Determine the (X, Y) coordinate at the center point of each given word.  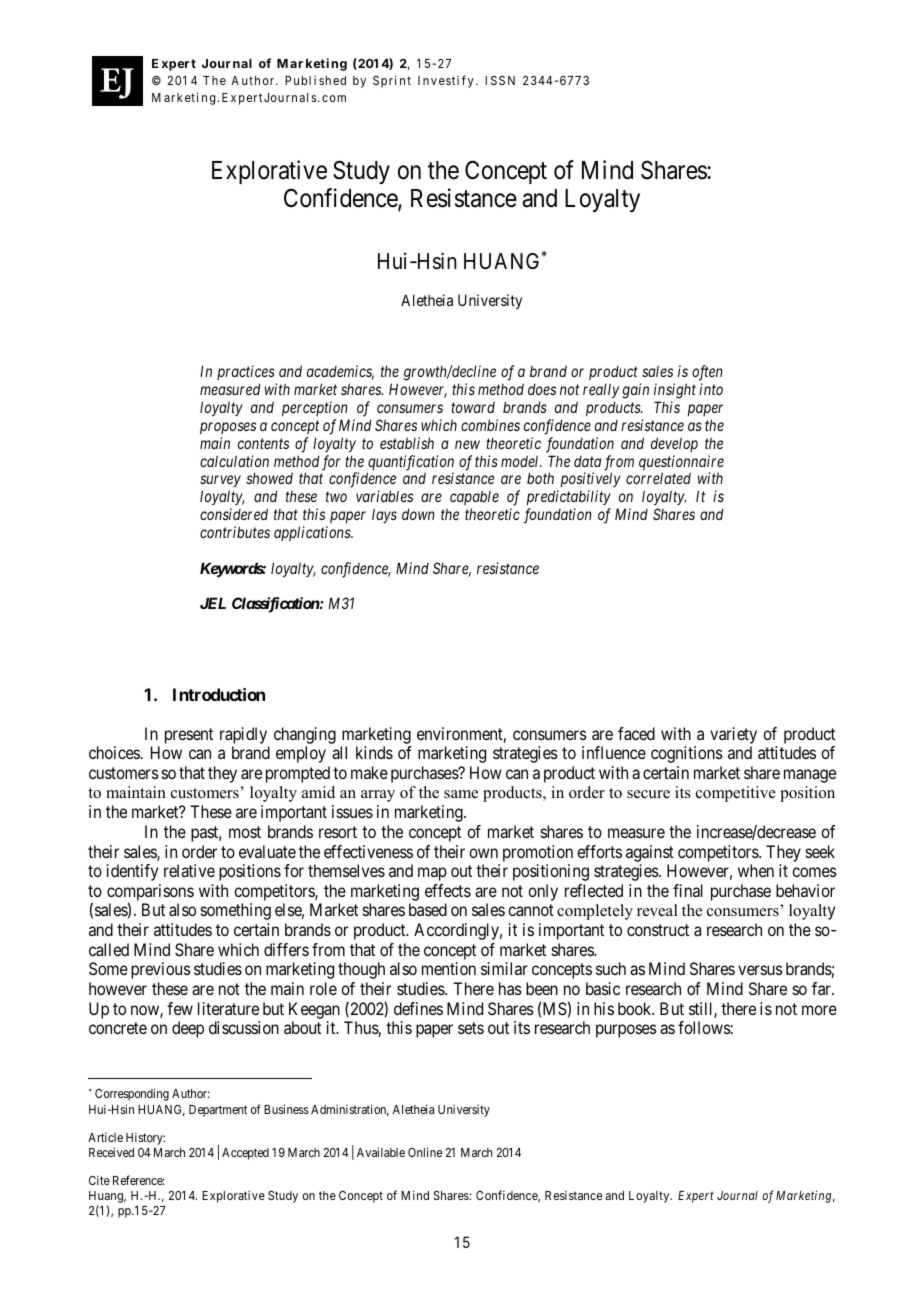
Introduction (219, 694)
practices (246, 372)
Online (425, 1152)
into (711, 389)
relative (189, 870)
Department (218, 1111)
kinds (374, 752)
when (756, 870)
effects (448, 890)
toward (473, 407)
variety (733, 735)
